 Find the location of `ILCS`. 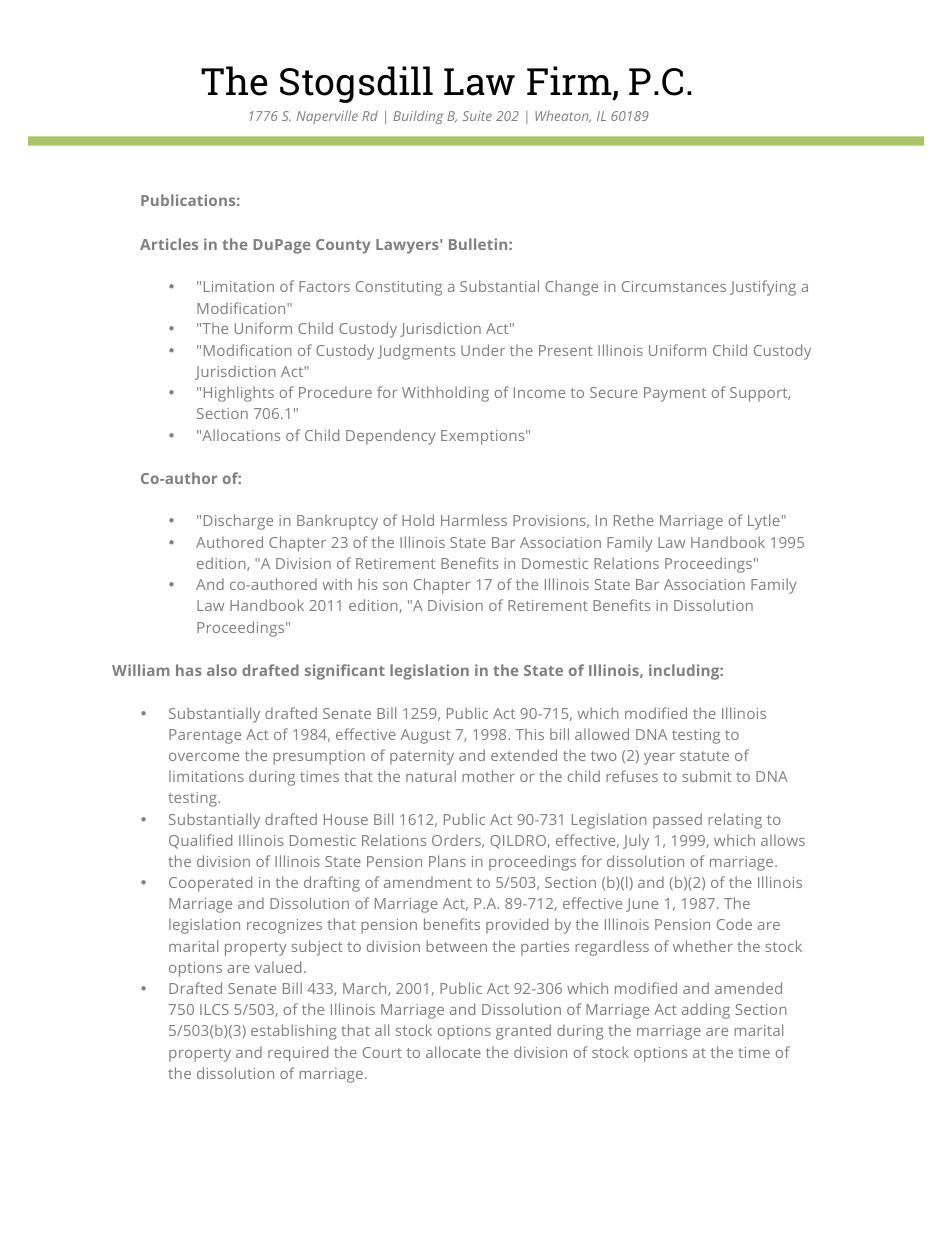

ILCS is located at coordinates (214, 1009).
